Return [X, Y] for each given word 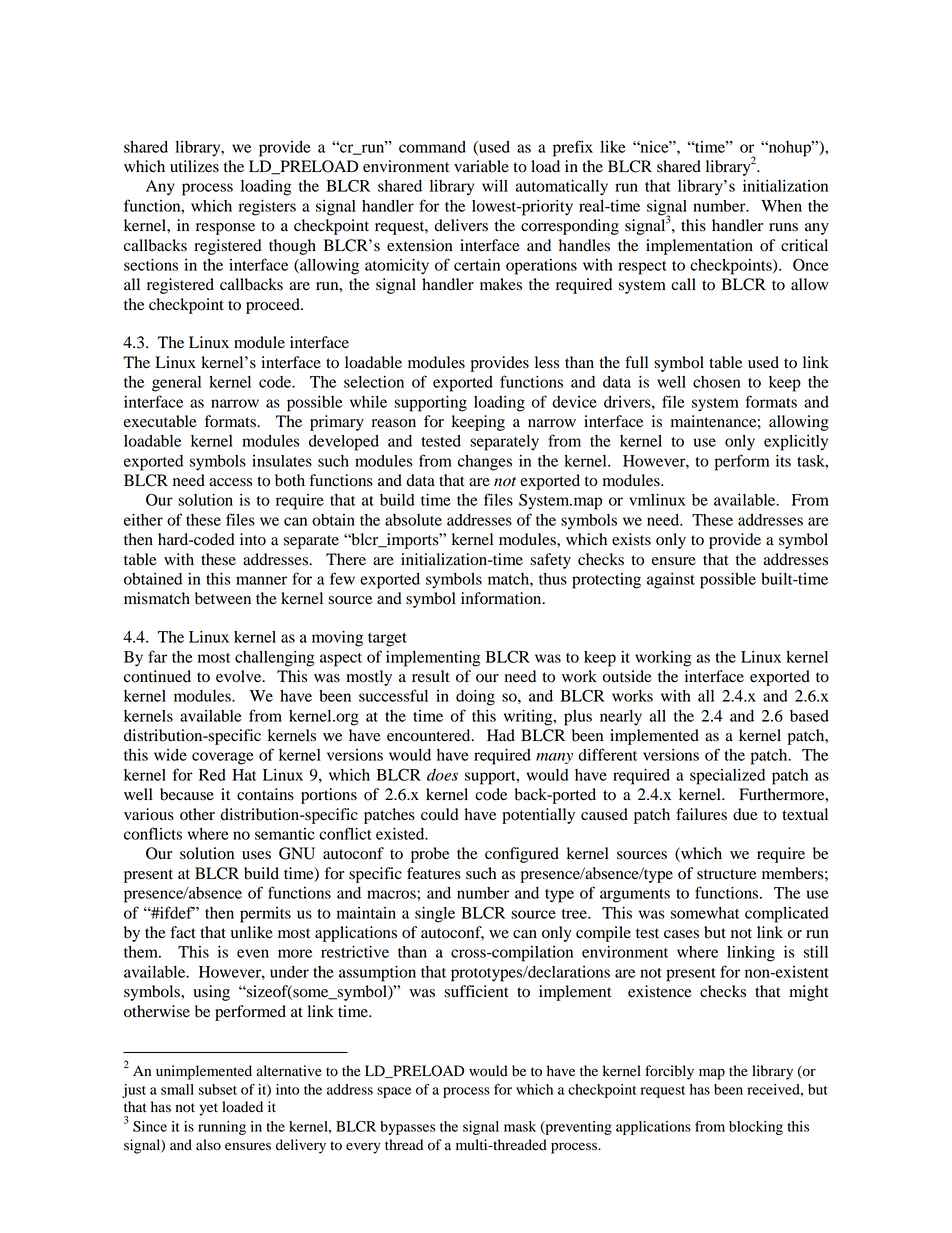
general [176, 384]
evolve [240, 676]
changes [485, 463]
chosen [717, 382]
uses [256, 855]
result [431, 676]
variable [481, 166]
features [434, 873]
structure [726, 874]
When [781, 206]
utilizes [194, 166]
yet [208, 1109]
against [671, 581]
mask [520, 1126]
